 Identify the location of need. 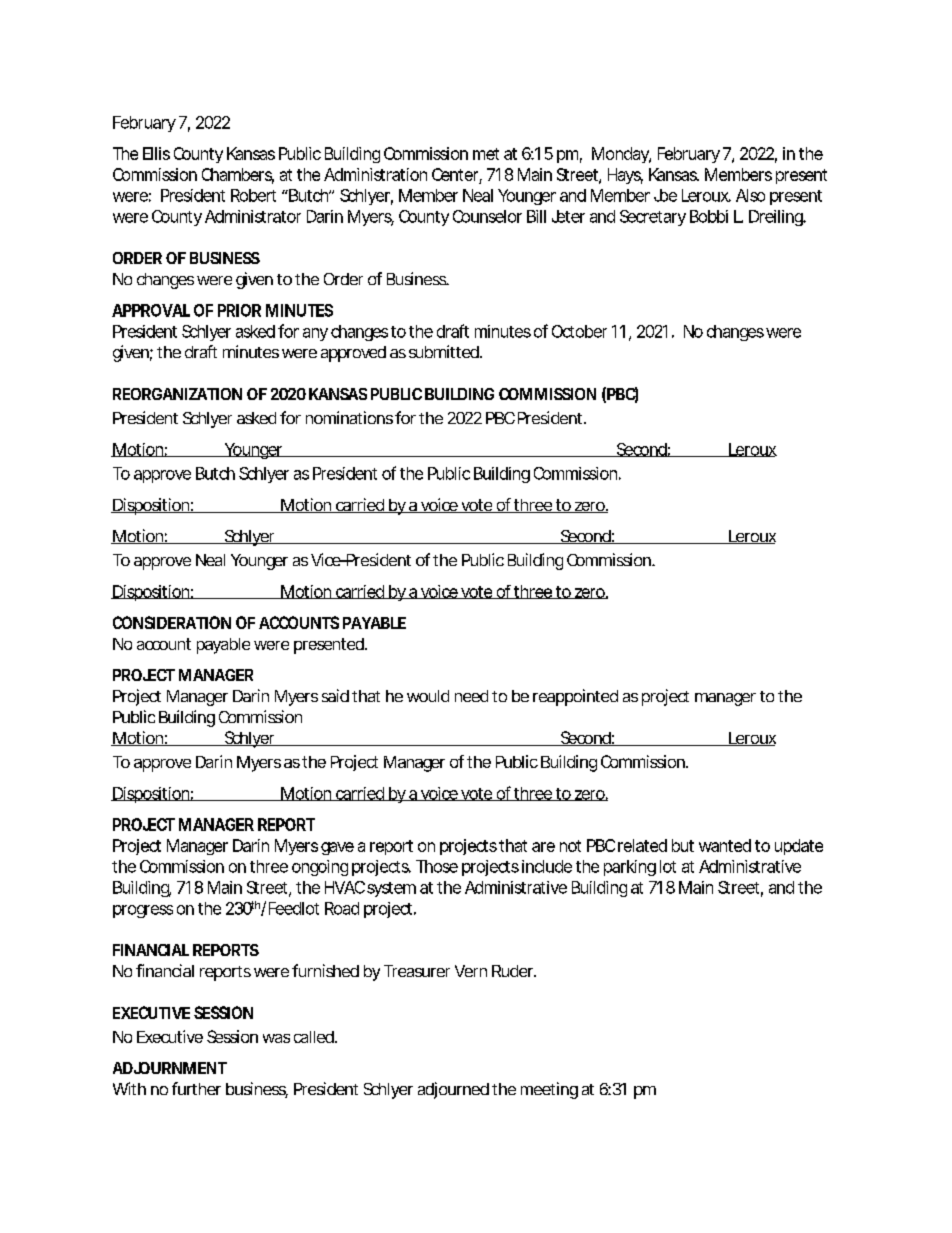
(471, 696).
